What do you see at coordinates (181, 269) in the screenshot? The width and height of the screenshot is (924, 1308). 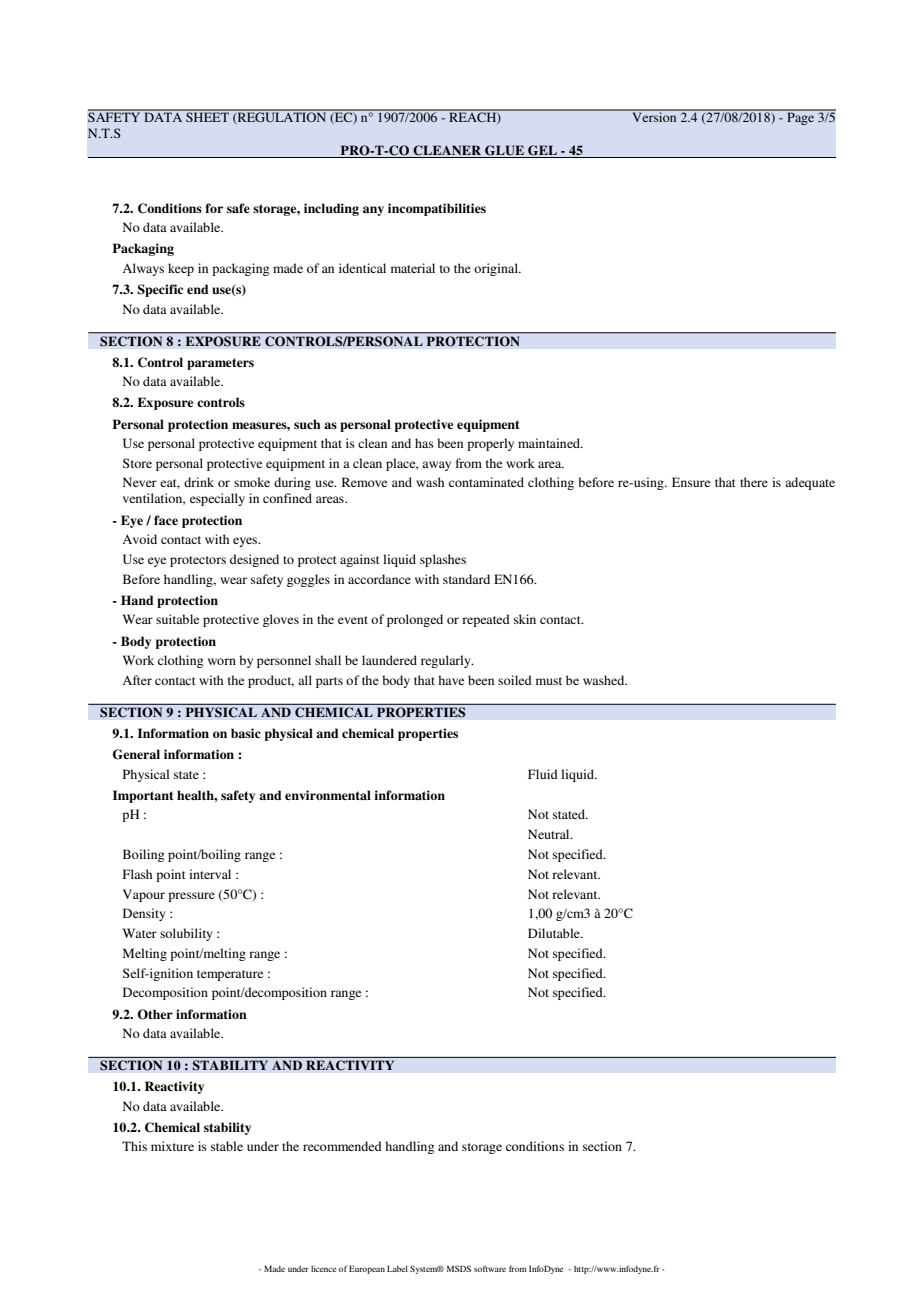 I see `keep` at bounding box center [181, 269].
